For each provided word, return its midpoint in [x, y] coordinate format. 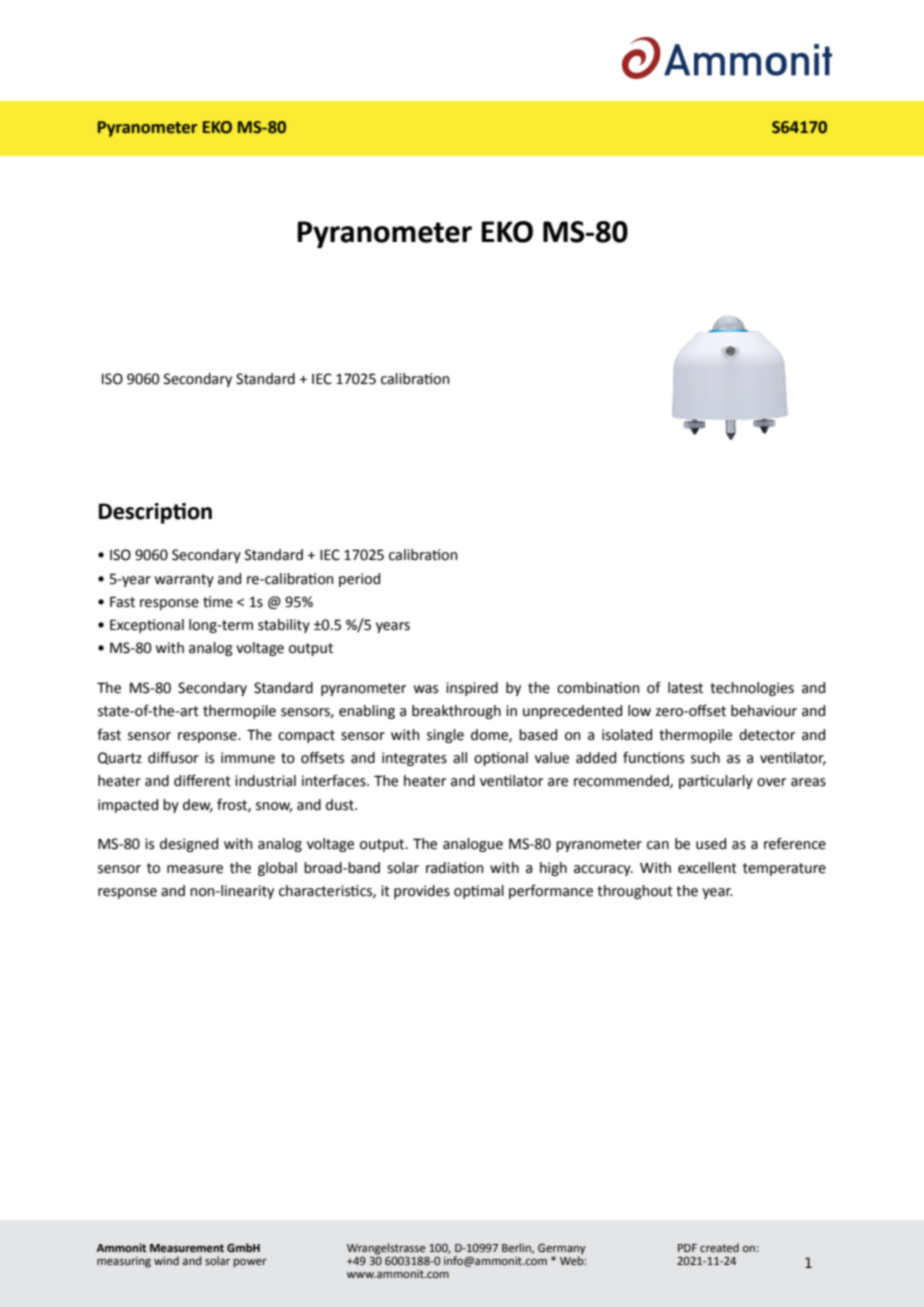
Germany [562, 1250]
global [277, 869]
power [250, 1263]
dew [198, 805]
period [359, 580]
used [711, 844]
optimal [479, 892]
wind [166, 1260]
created [719, 1247]
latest [685, 688]
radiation [454, 868]
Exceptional [147, 626]
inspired [472, 689]
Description [155, 513]
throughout [635, 892]
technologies [752, 689]
